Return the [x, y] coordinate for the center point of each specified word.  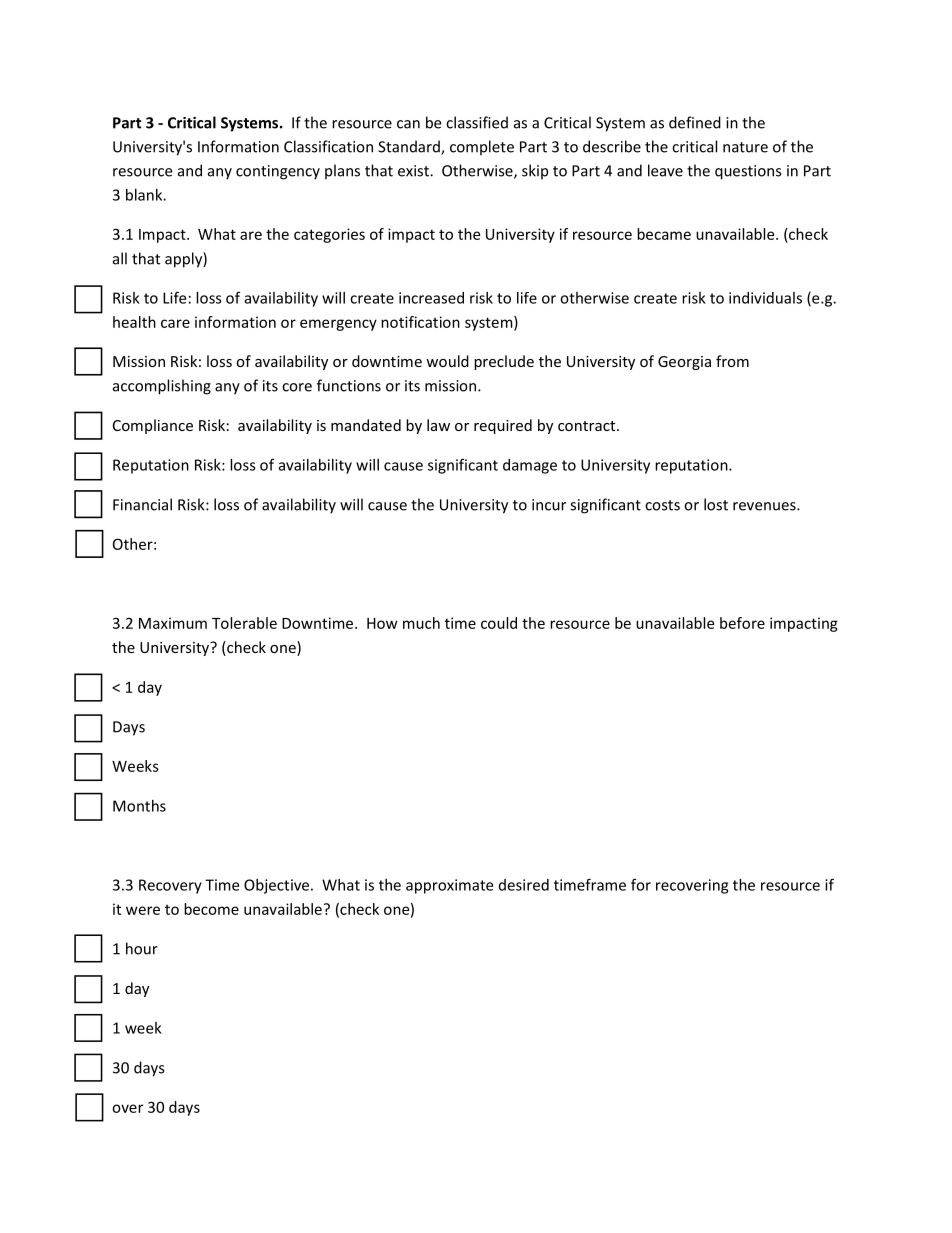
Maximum [173, 623]
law [438, 425]
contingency [278, 172]
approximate [449, 886]
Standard [410, 147]
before [742, 623]
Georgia [684, 363]
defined [695, 122]
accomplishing [162, 387]
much [421, 623]
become [211, 909]
